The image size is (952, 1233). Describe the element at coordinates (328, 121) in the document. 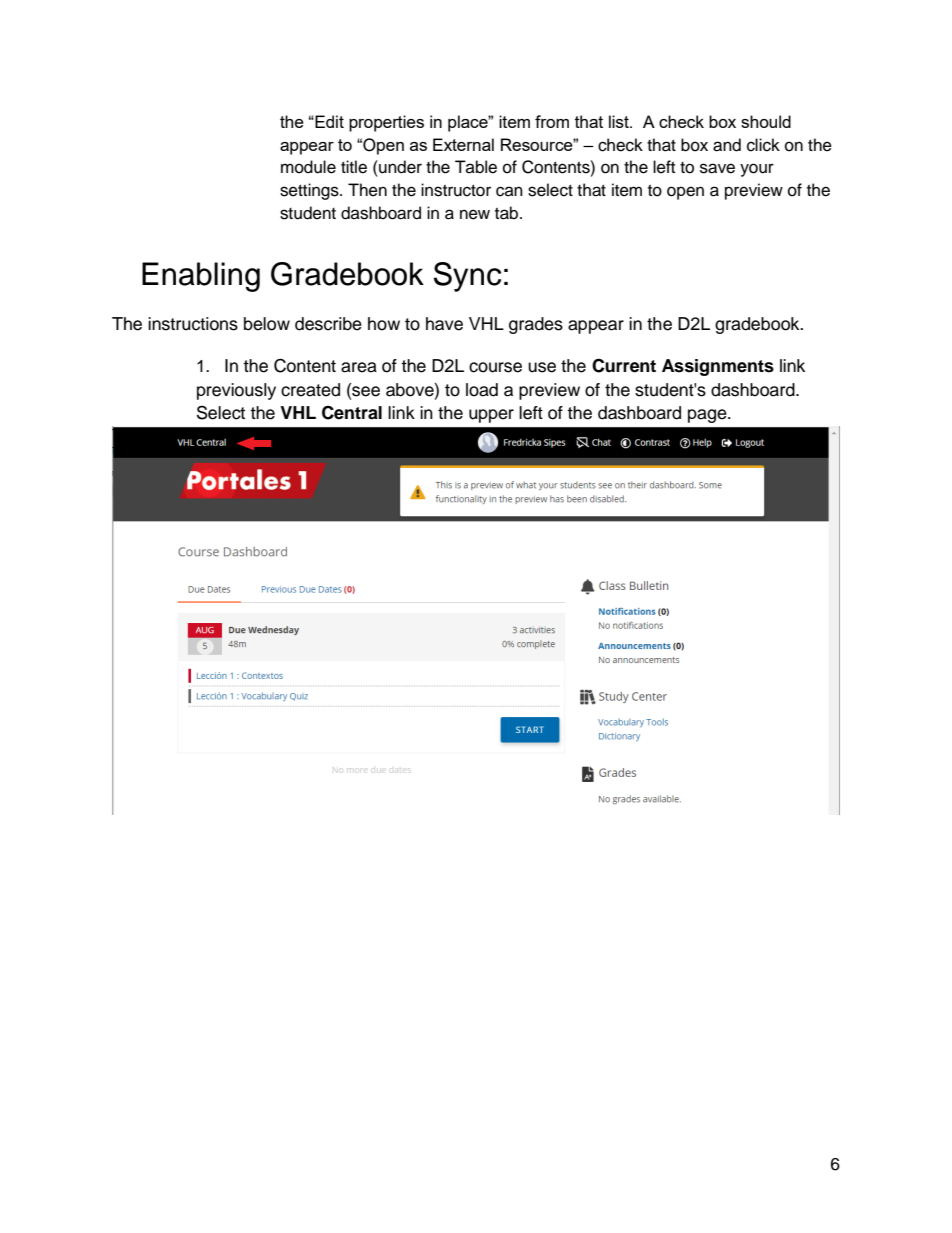

I see `Edit` at that location.
